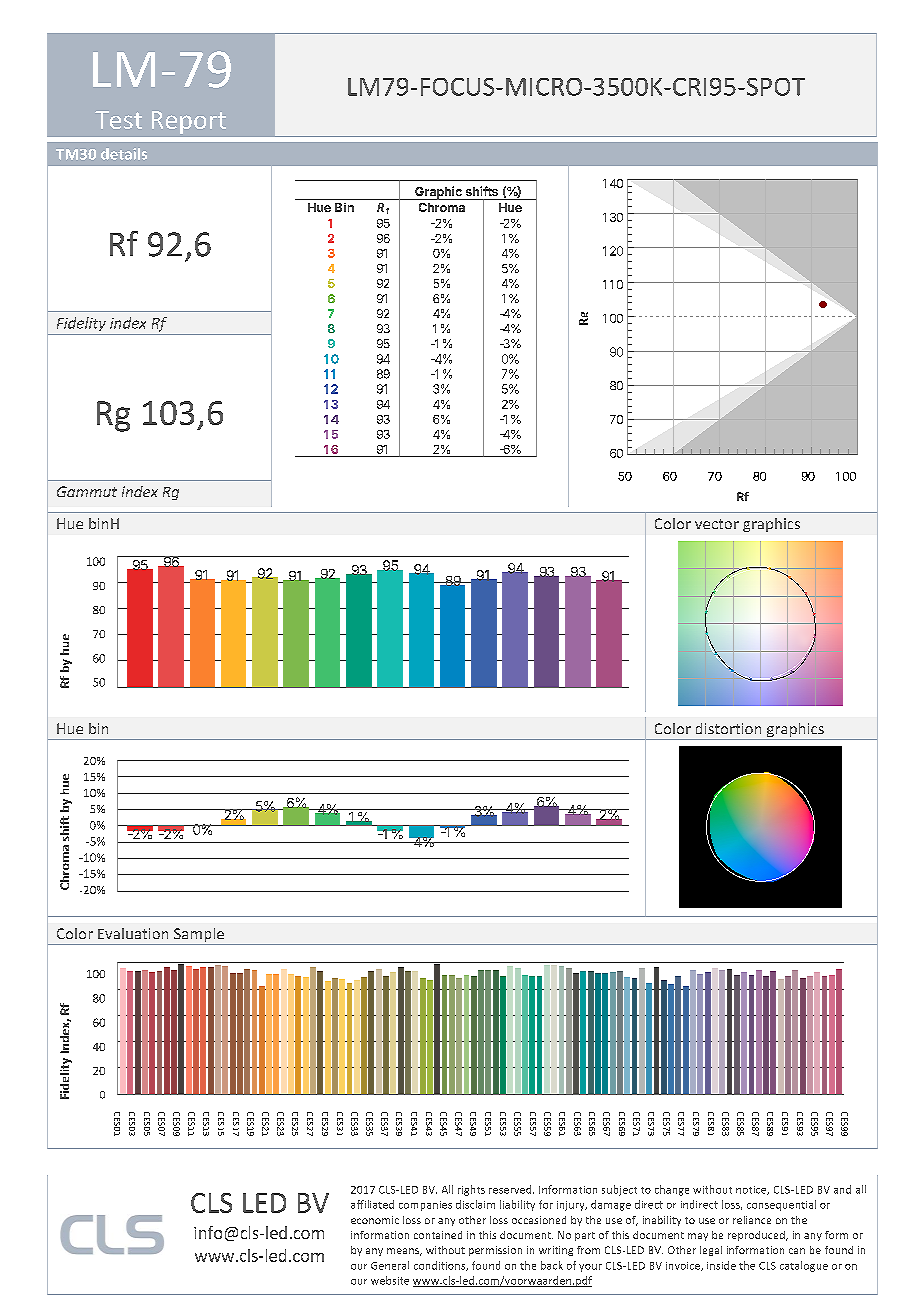  I want to click on rights, so click(471, 1190).
